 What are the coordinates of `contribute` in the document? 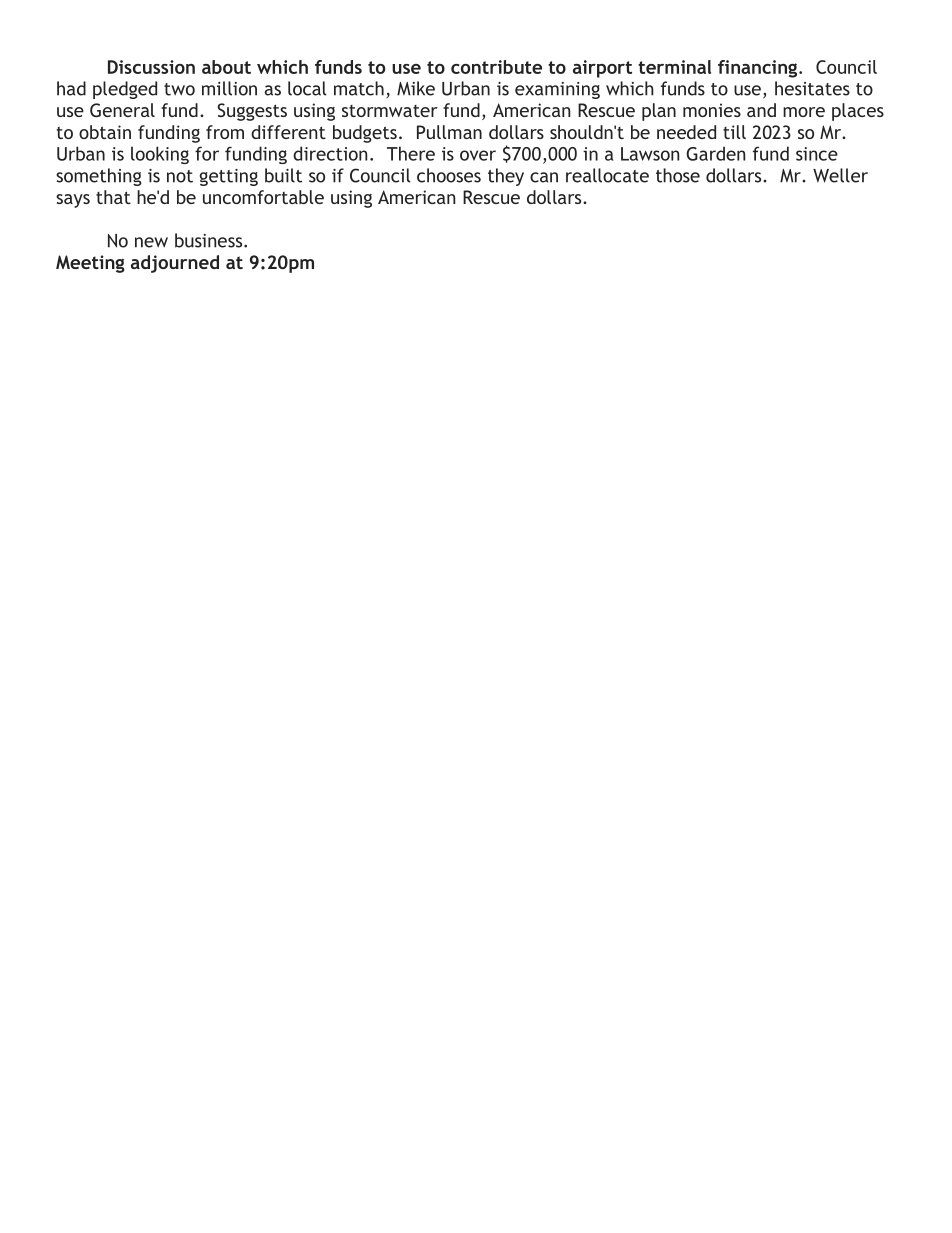 It's located at (496, 67).
